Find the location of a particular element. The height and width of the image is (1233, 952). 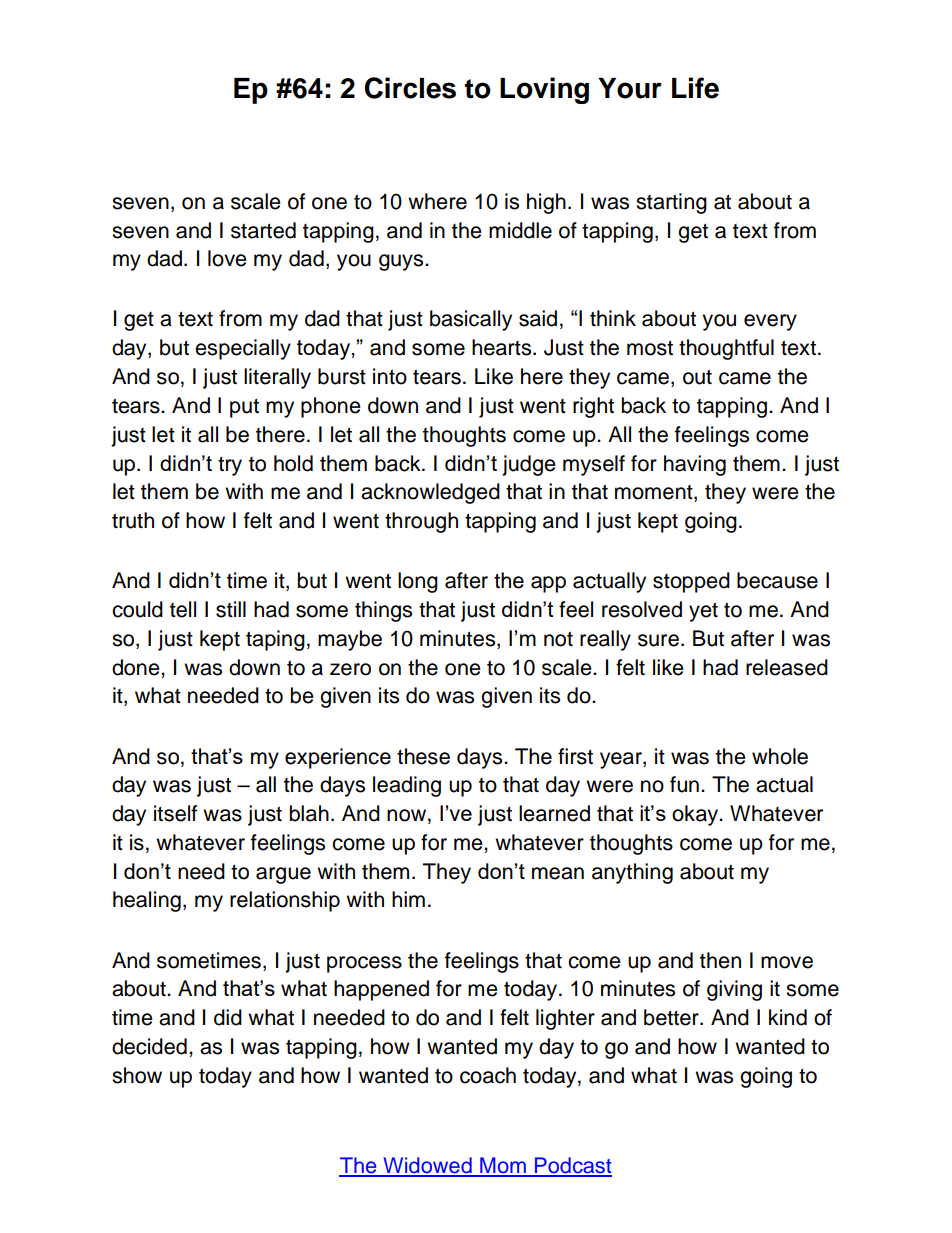

leading is located at coordinates (407, 786).
